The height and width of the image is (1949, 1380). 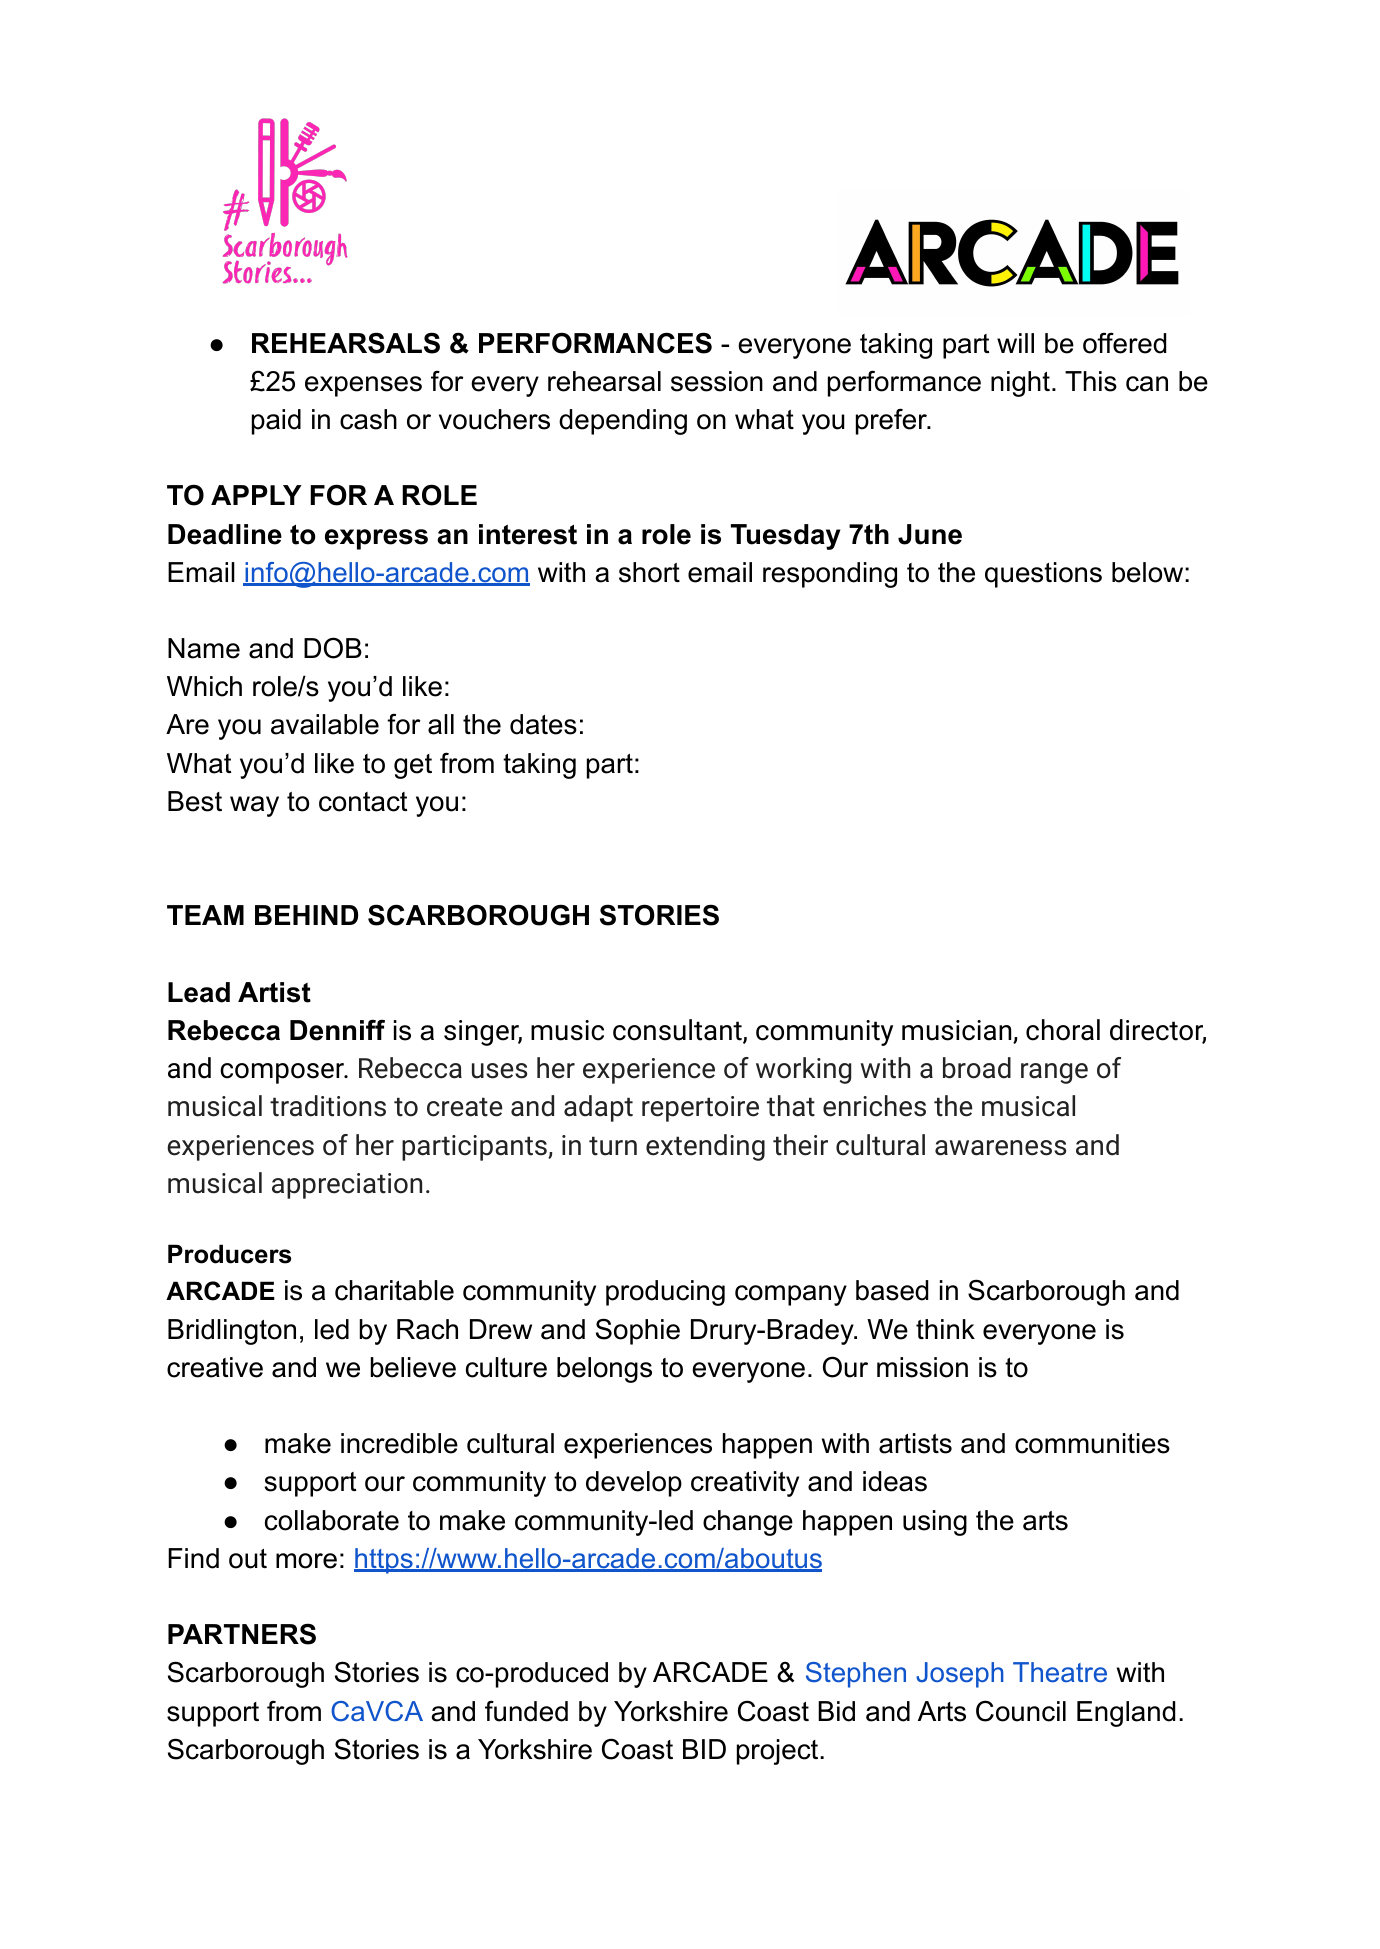 What do you see at coordinates (779, 1752) in the image?
I see `project` at bounding box center [779, 1752].
